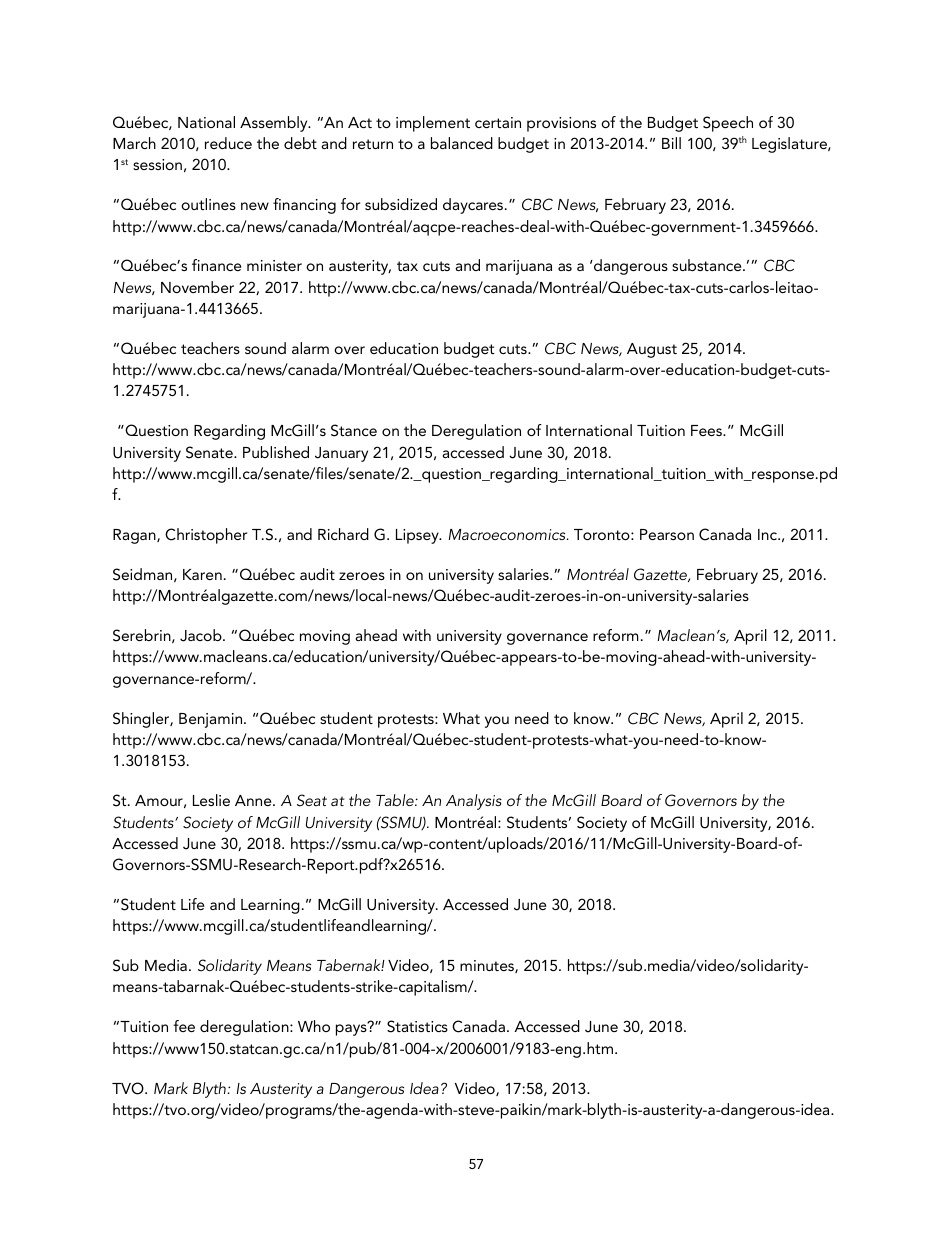  Describe the element at coordinates (417, 1026) in the image. I see `Statistics` at that location.
